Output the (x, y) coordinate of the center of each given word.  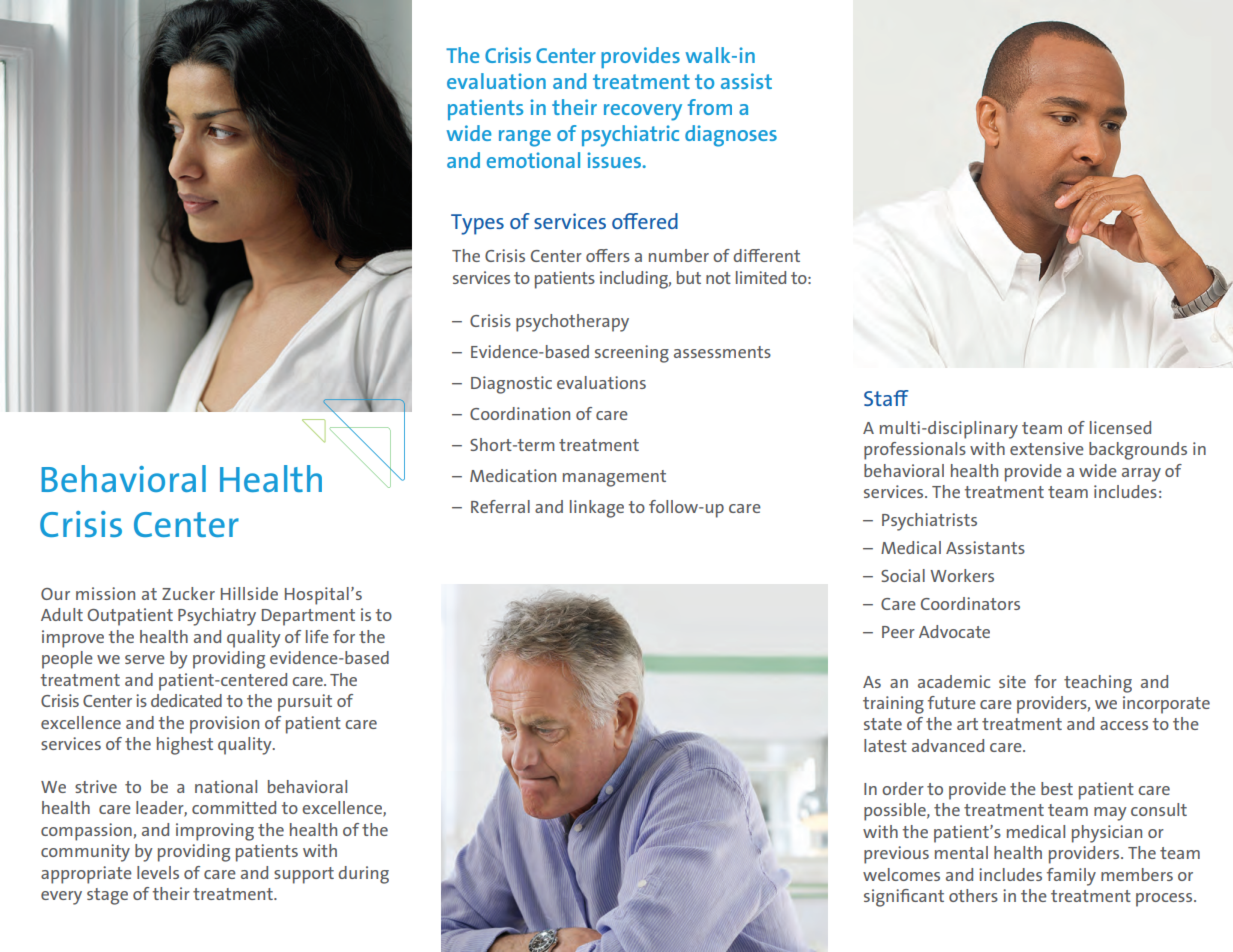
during (363, 875)
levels (158, 872)
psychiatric (630, 136)
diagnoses (731, 136)
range (525, 138)
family (1071, 877)
